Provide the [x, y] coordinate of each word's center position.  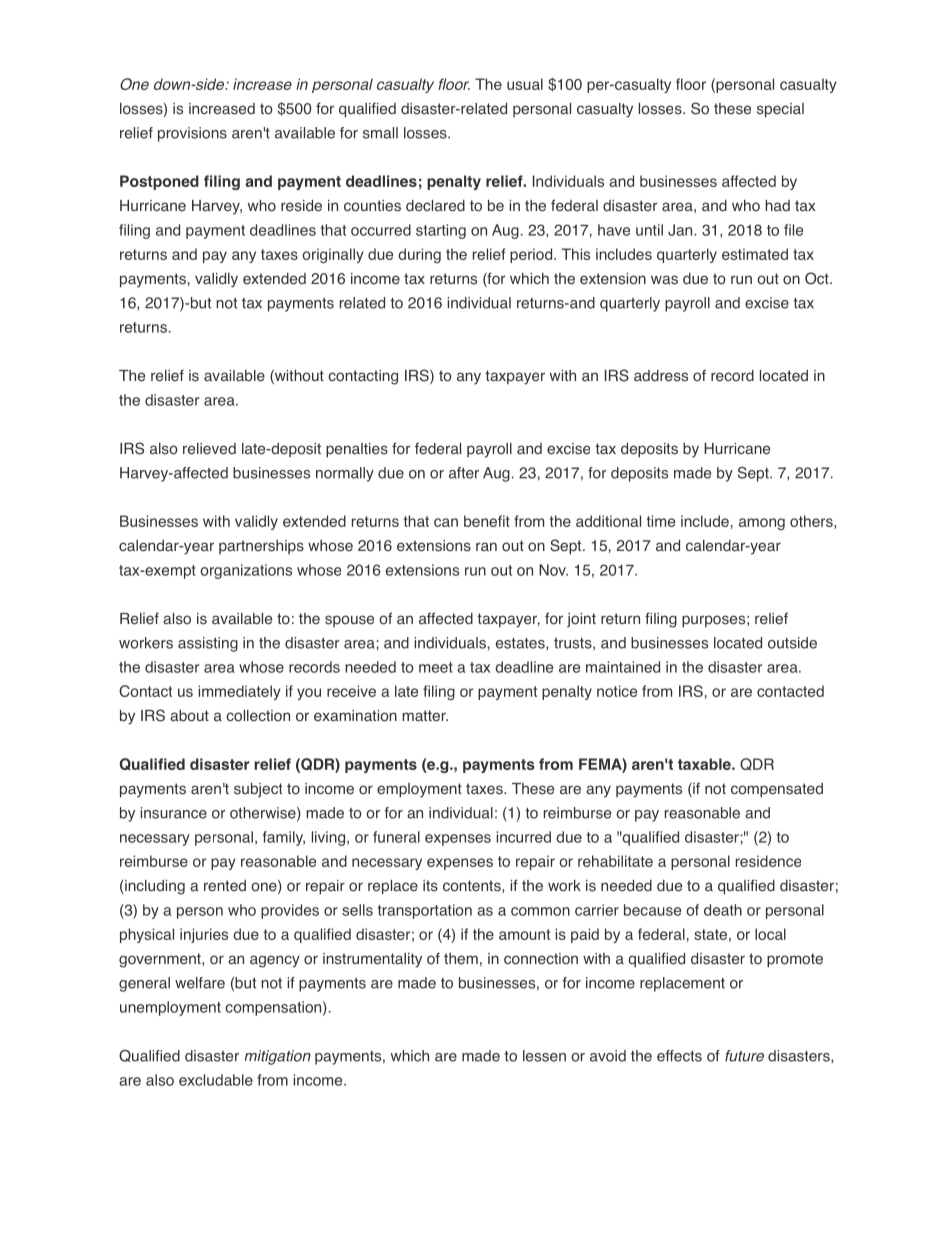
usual [525, 84]
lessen [544, 1056]
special [780, 110]
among [762, 524]
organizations [246, 571]
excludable [216, 1080]
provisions [192, 134]
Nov [553, 570]
